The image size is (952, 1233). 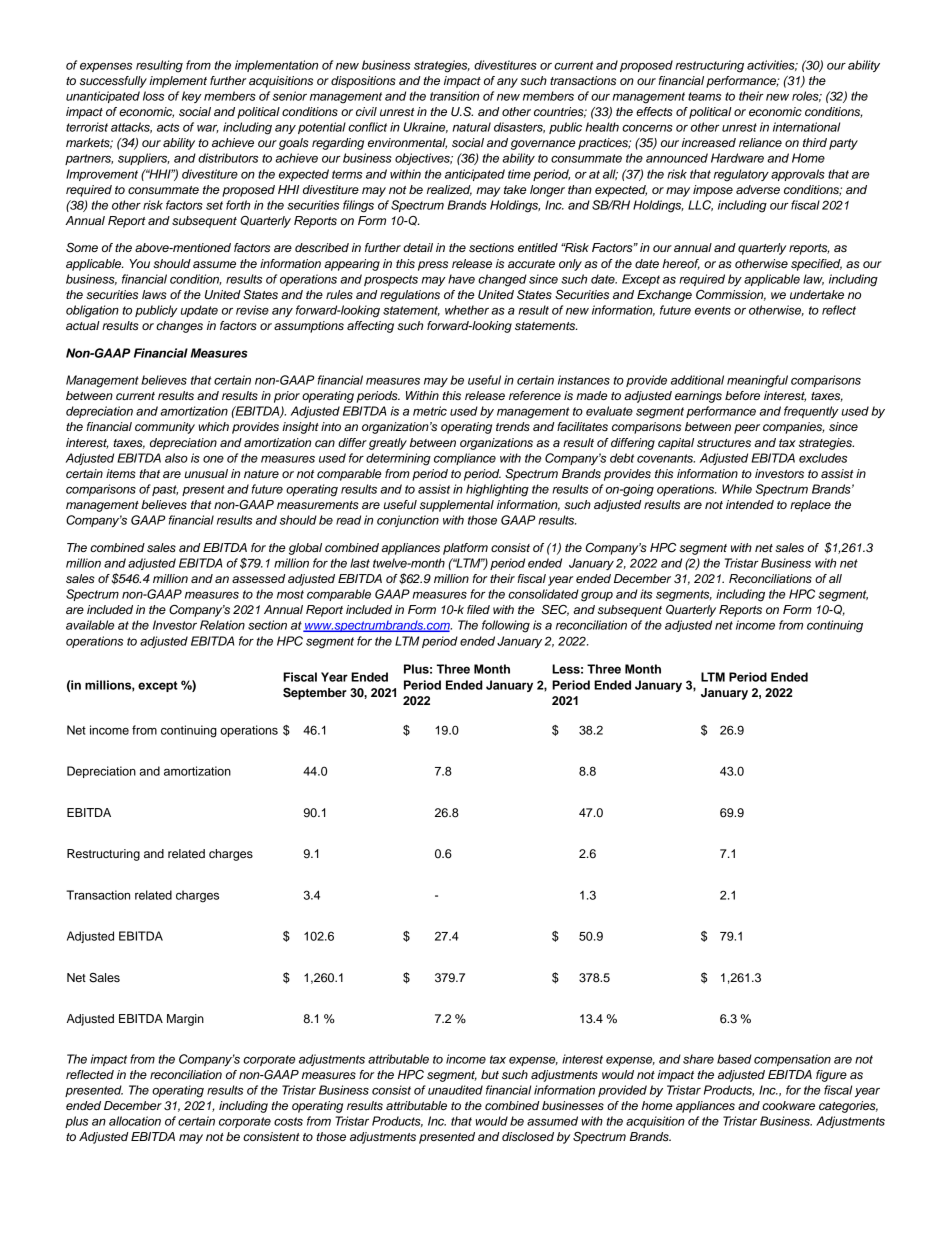 I want to click on September, so click(x=315, y=694).
